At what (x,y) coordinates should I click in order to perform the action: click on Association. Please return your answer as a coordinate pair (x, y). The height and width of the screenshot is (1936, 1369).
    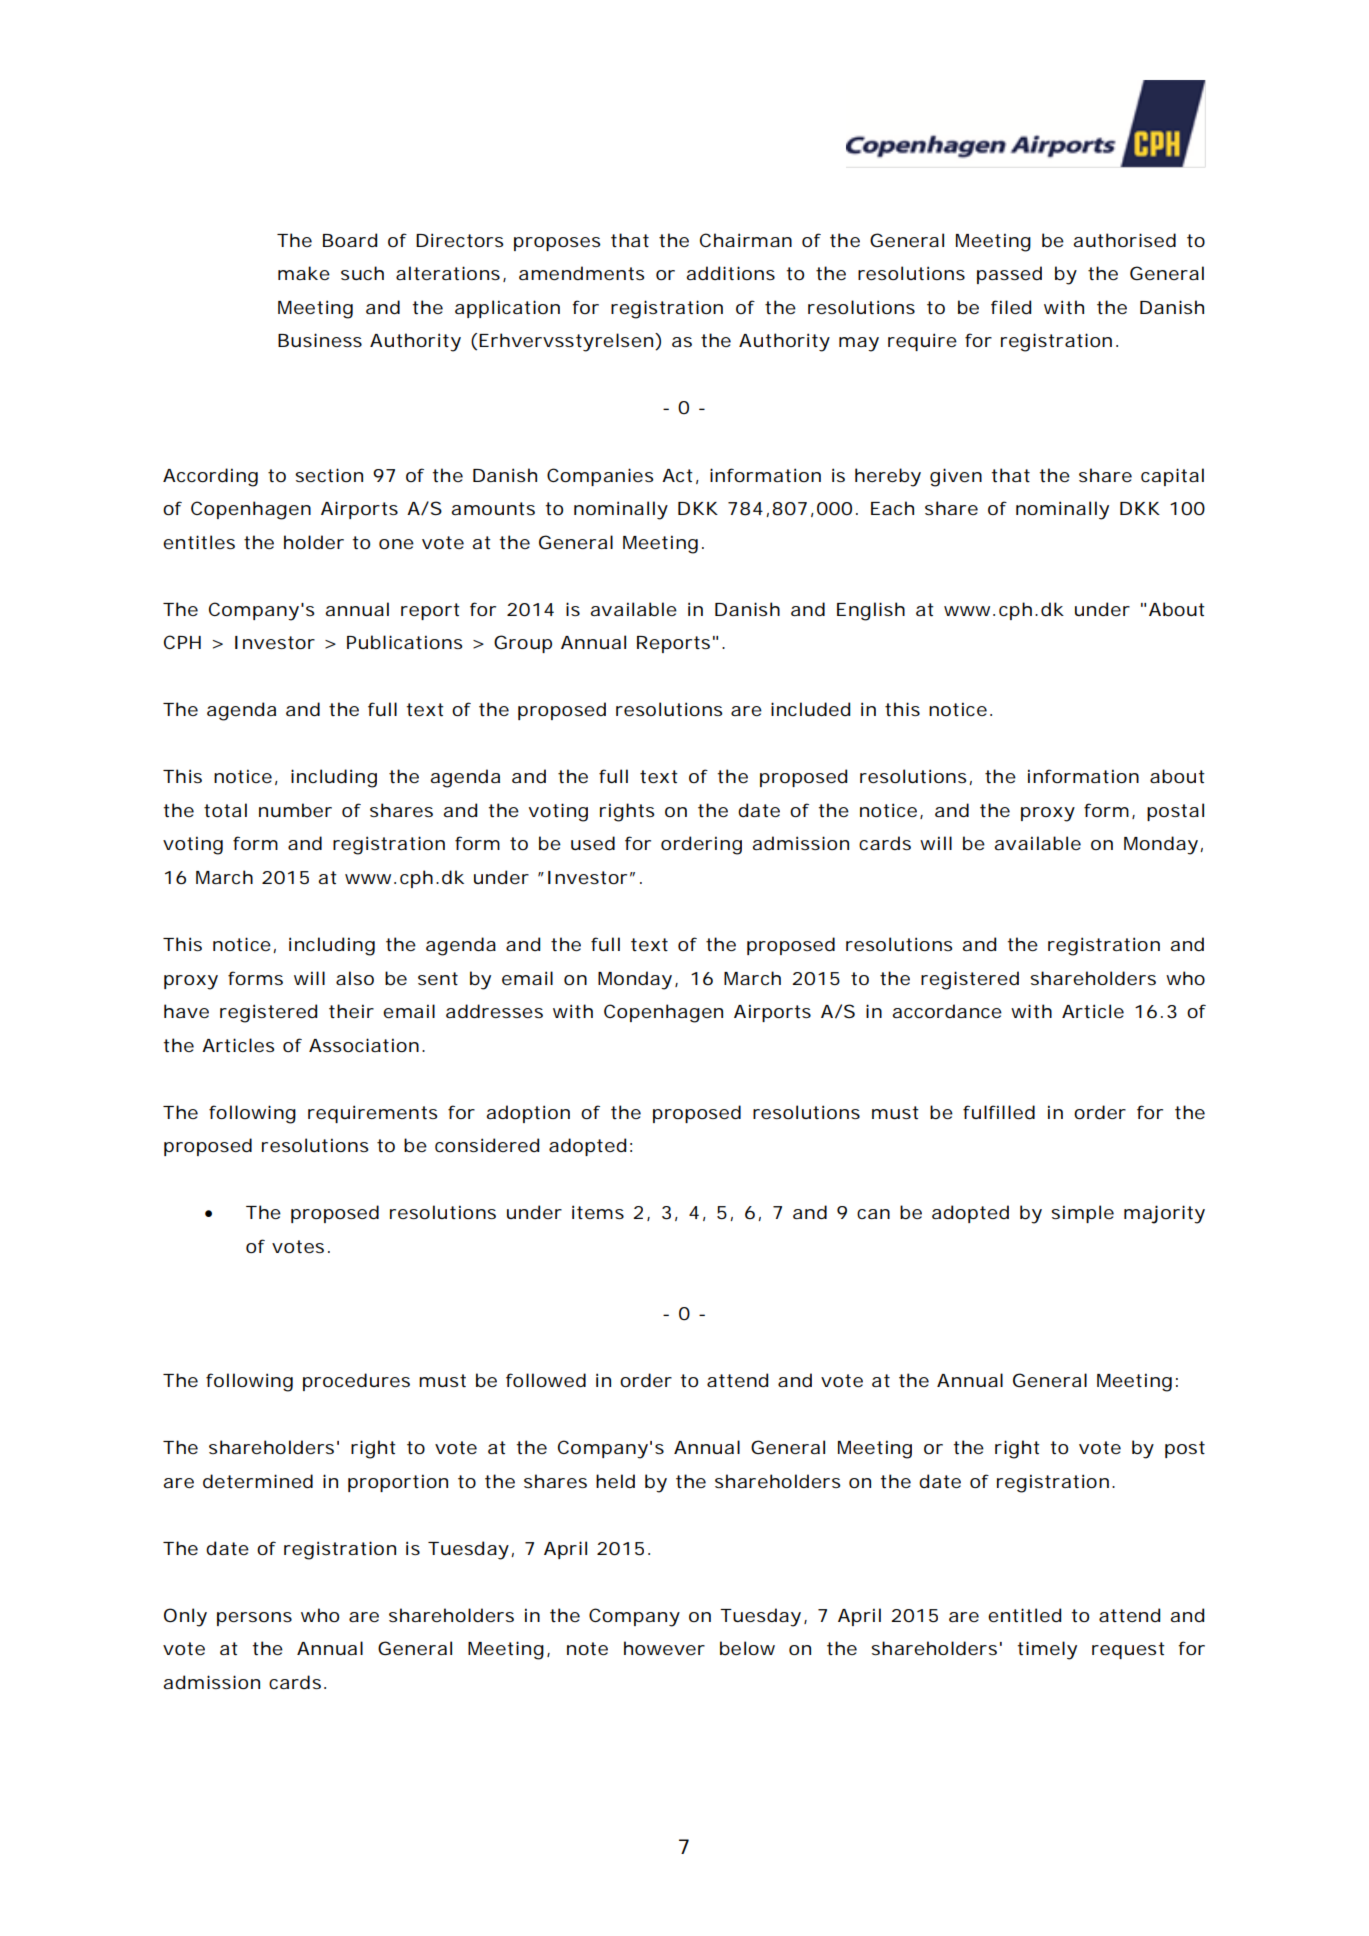
    Looking at the image, I should click on (364, 1045).
